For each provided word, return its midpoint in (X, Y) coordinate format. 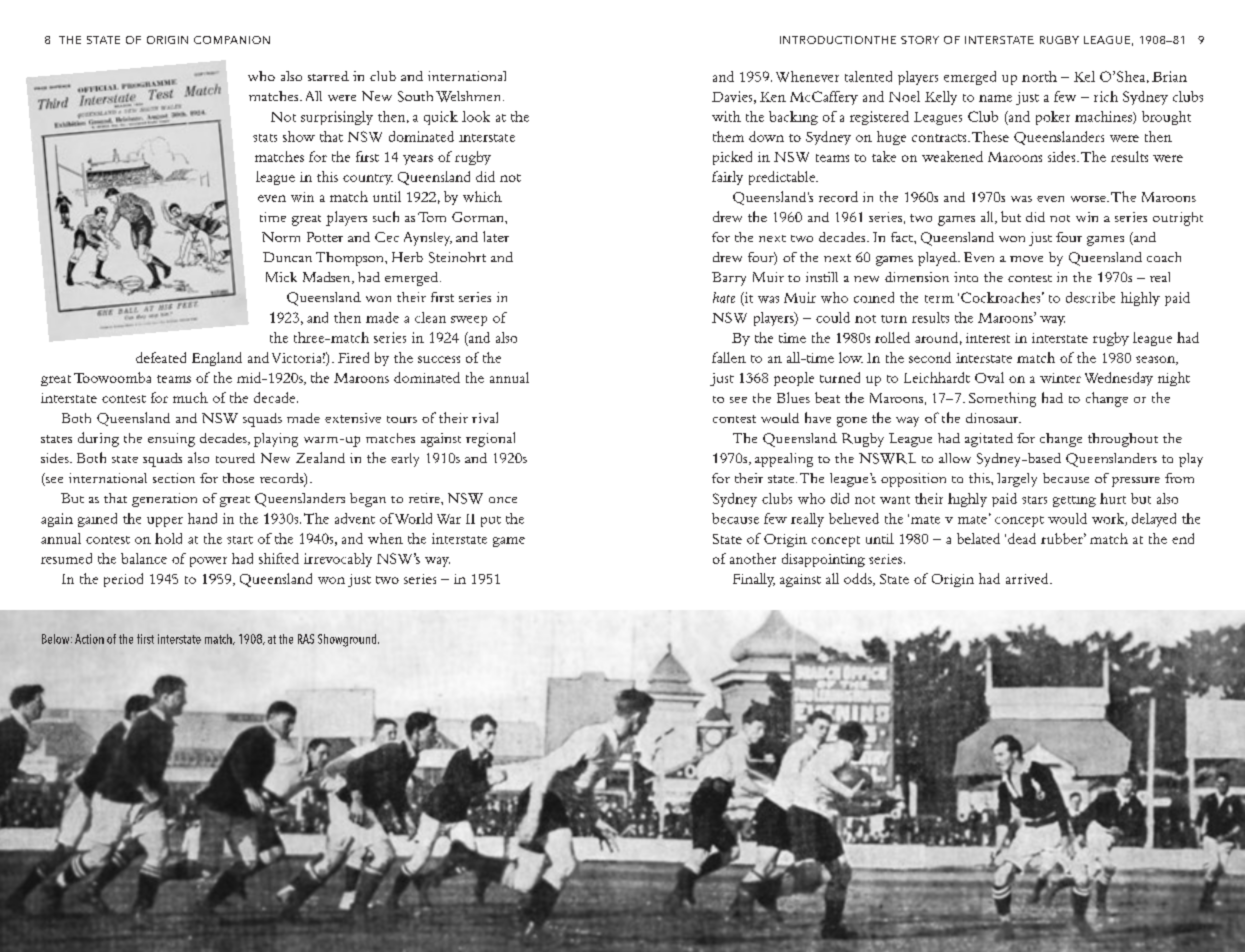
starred (328, 76)
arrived (1028, 578)
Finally (754, 580)
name (995, 98)
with (726, 116)
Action (89, 639)
